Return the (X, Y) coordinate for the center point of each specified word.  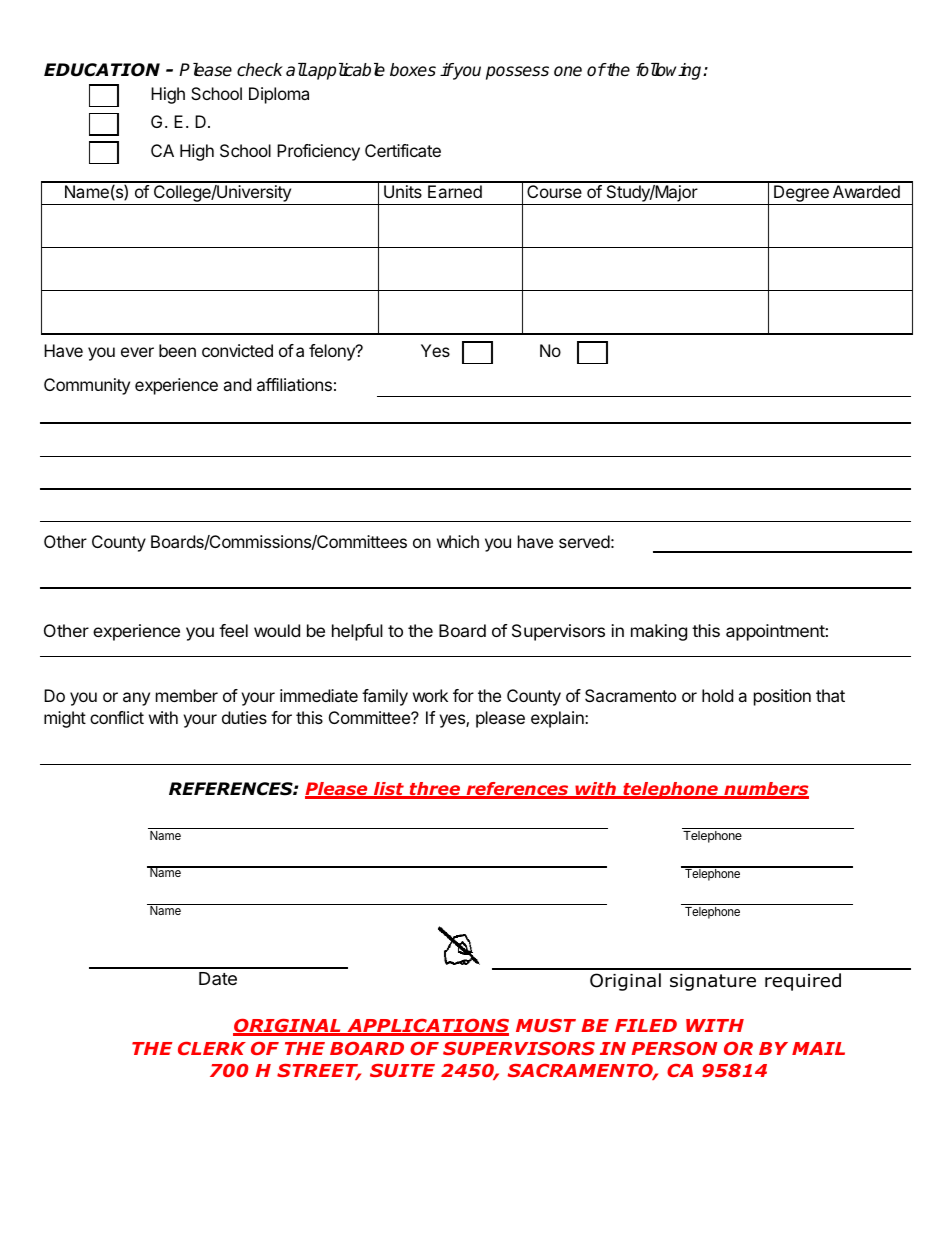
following (670, 71)
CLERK (212, 1048)
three (435, 790)
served (584, 541)
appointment (776, 632)
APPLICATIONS (427, 1026)
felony (333, 352)
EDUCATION (102, 70)
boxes (413, 70)
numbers (765, 790)
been (177, 350)
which (458, 541)
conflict (117, 717)
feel (233, 630)
